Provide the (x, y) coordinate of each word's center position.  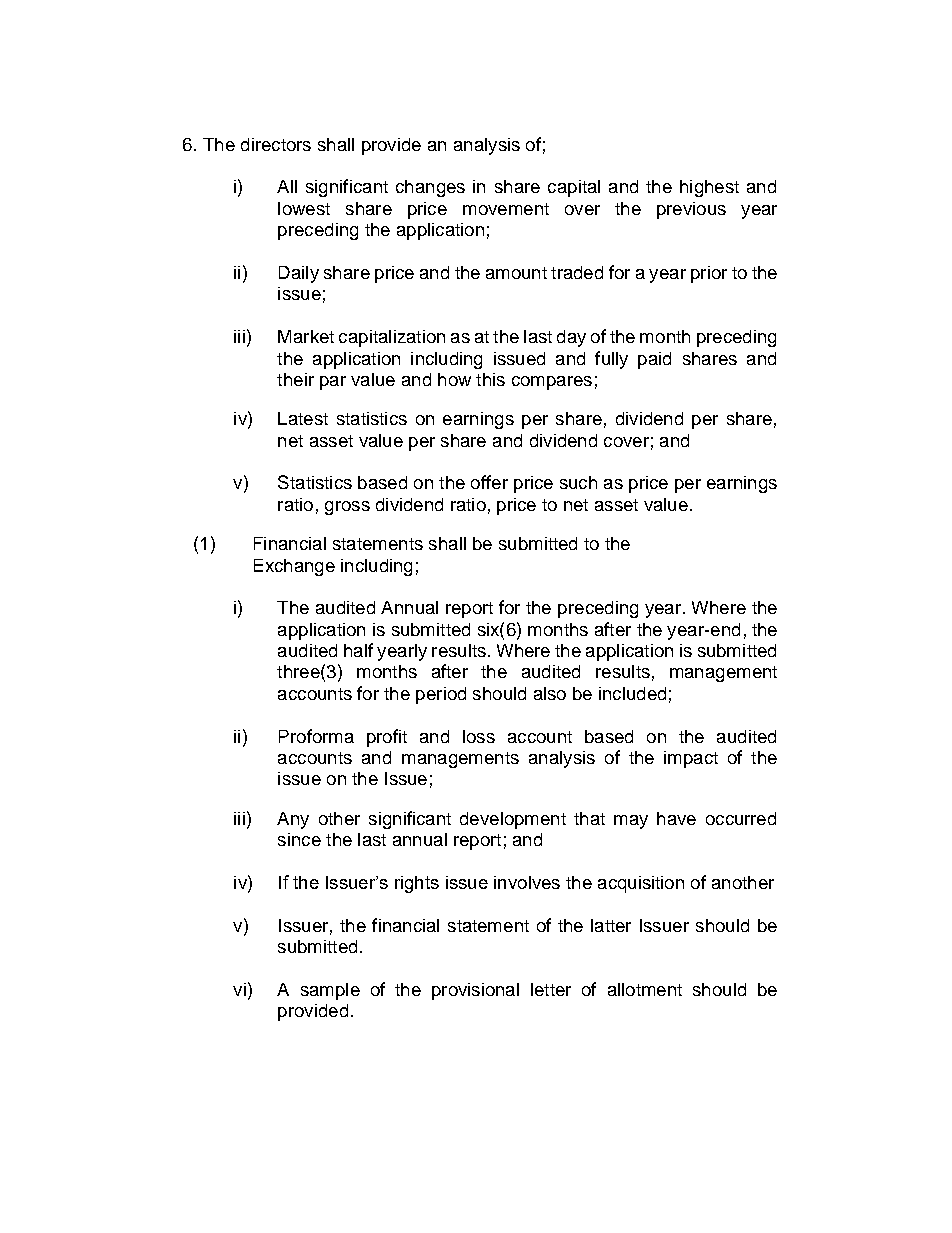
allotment (645, 989)
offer (489, 482)
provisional (475, 991)
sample (330, 991)
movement (506, 209)
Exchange (294, 567)
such (578, 482)
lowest (304, 208)
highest (709, 188)
